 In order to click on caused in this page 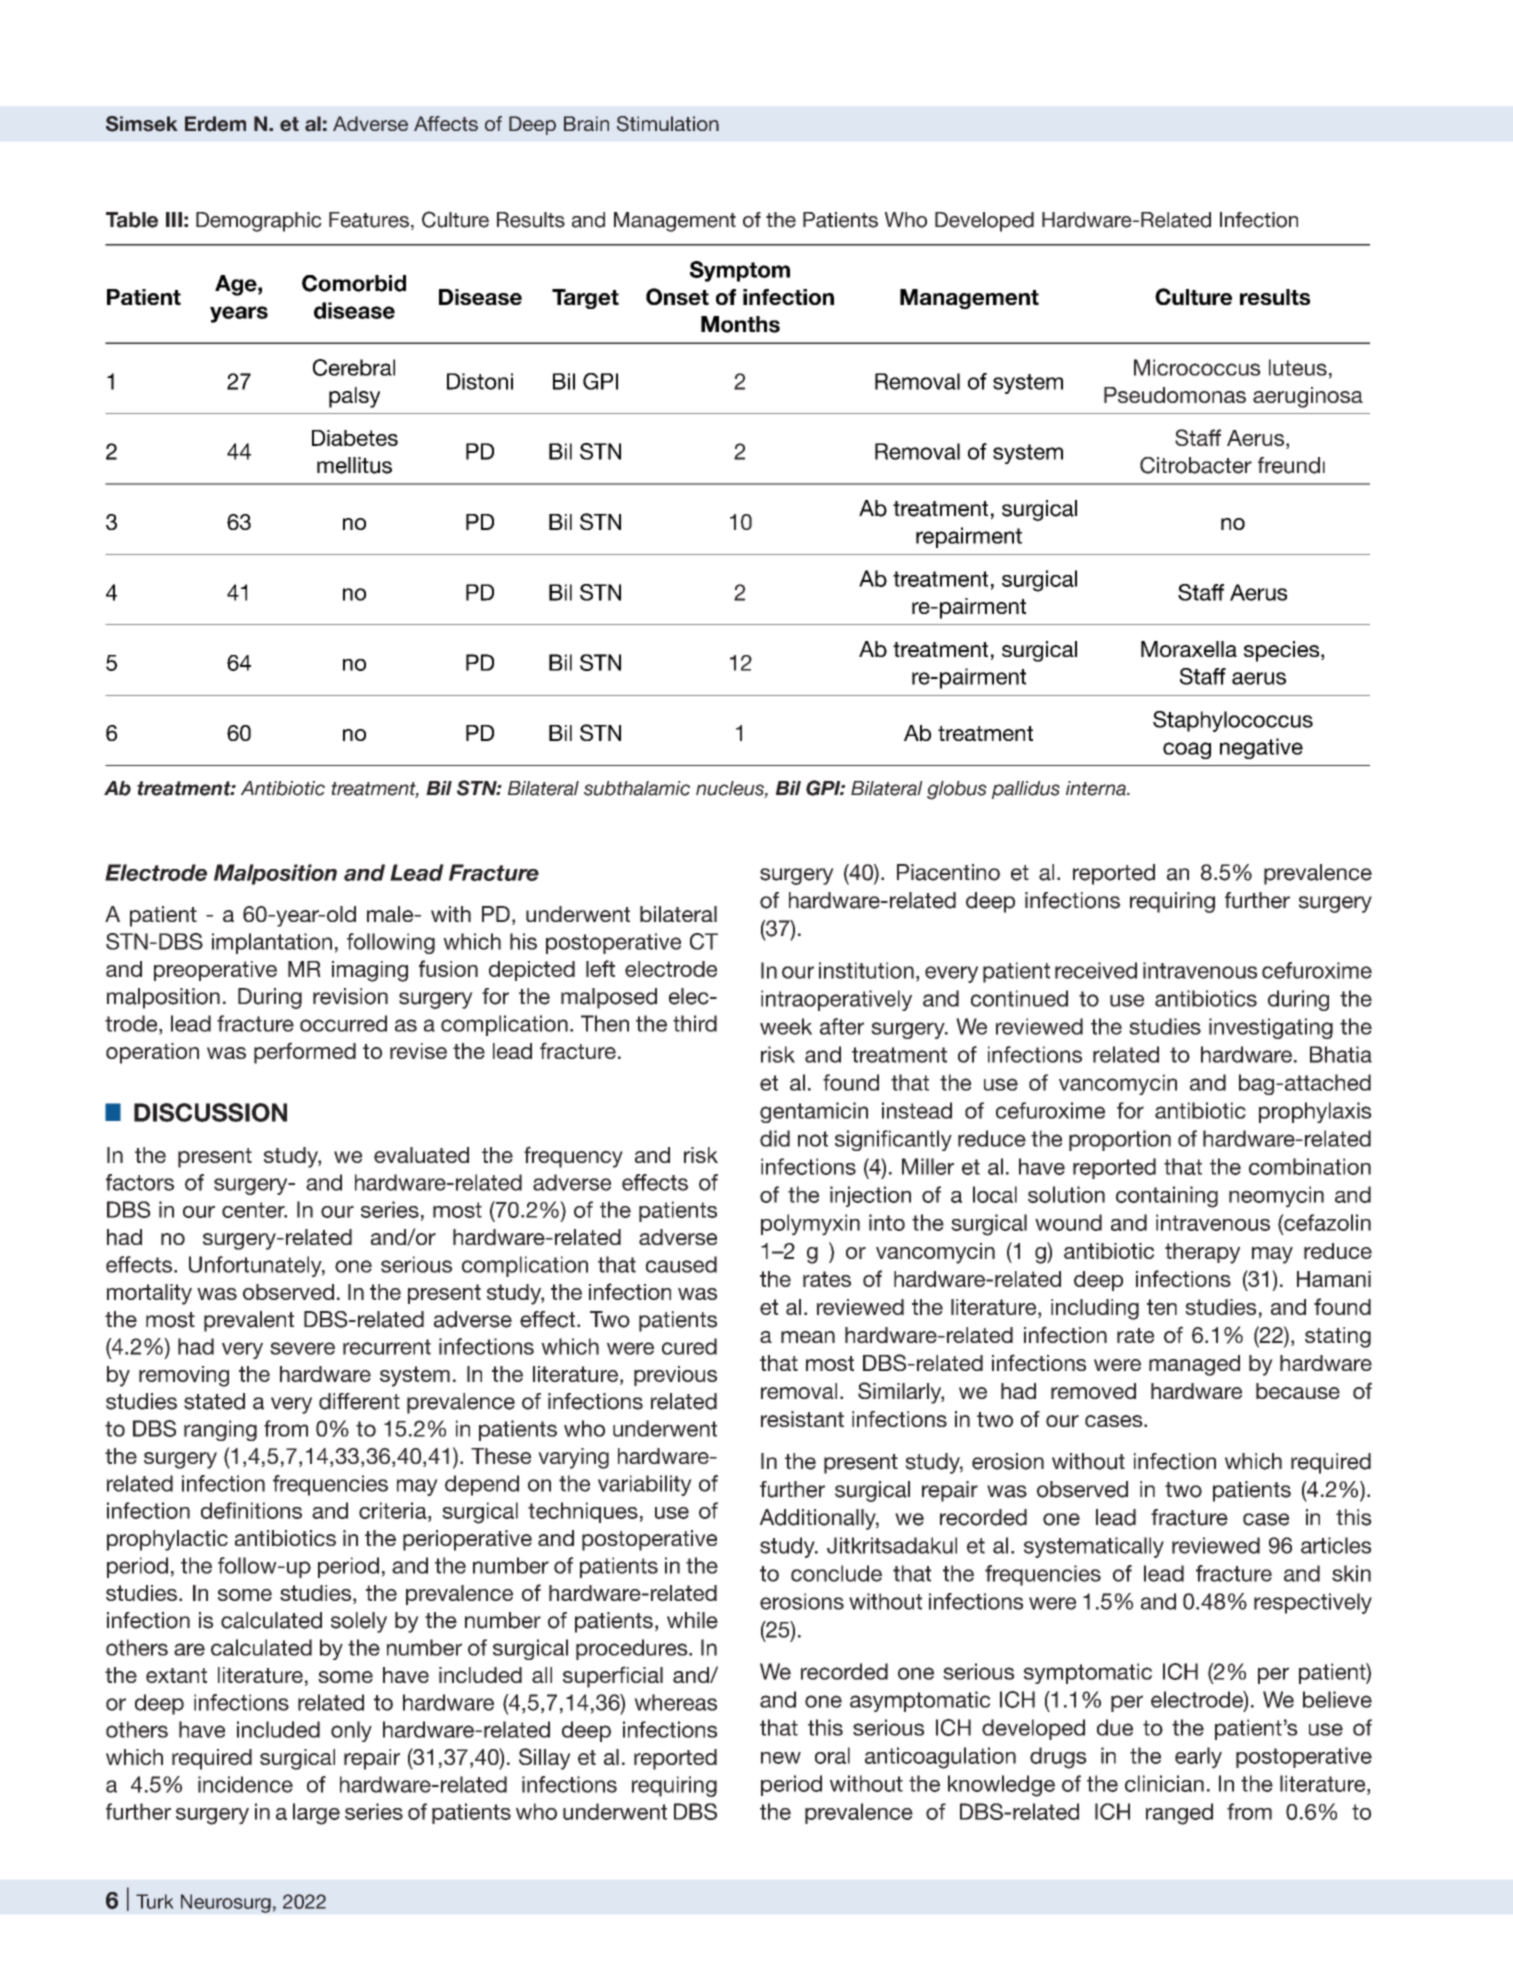, I will do `click(681, 1264)`.
